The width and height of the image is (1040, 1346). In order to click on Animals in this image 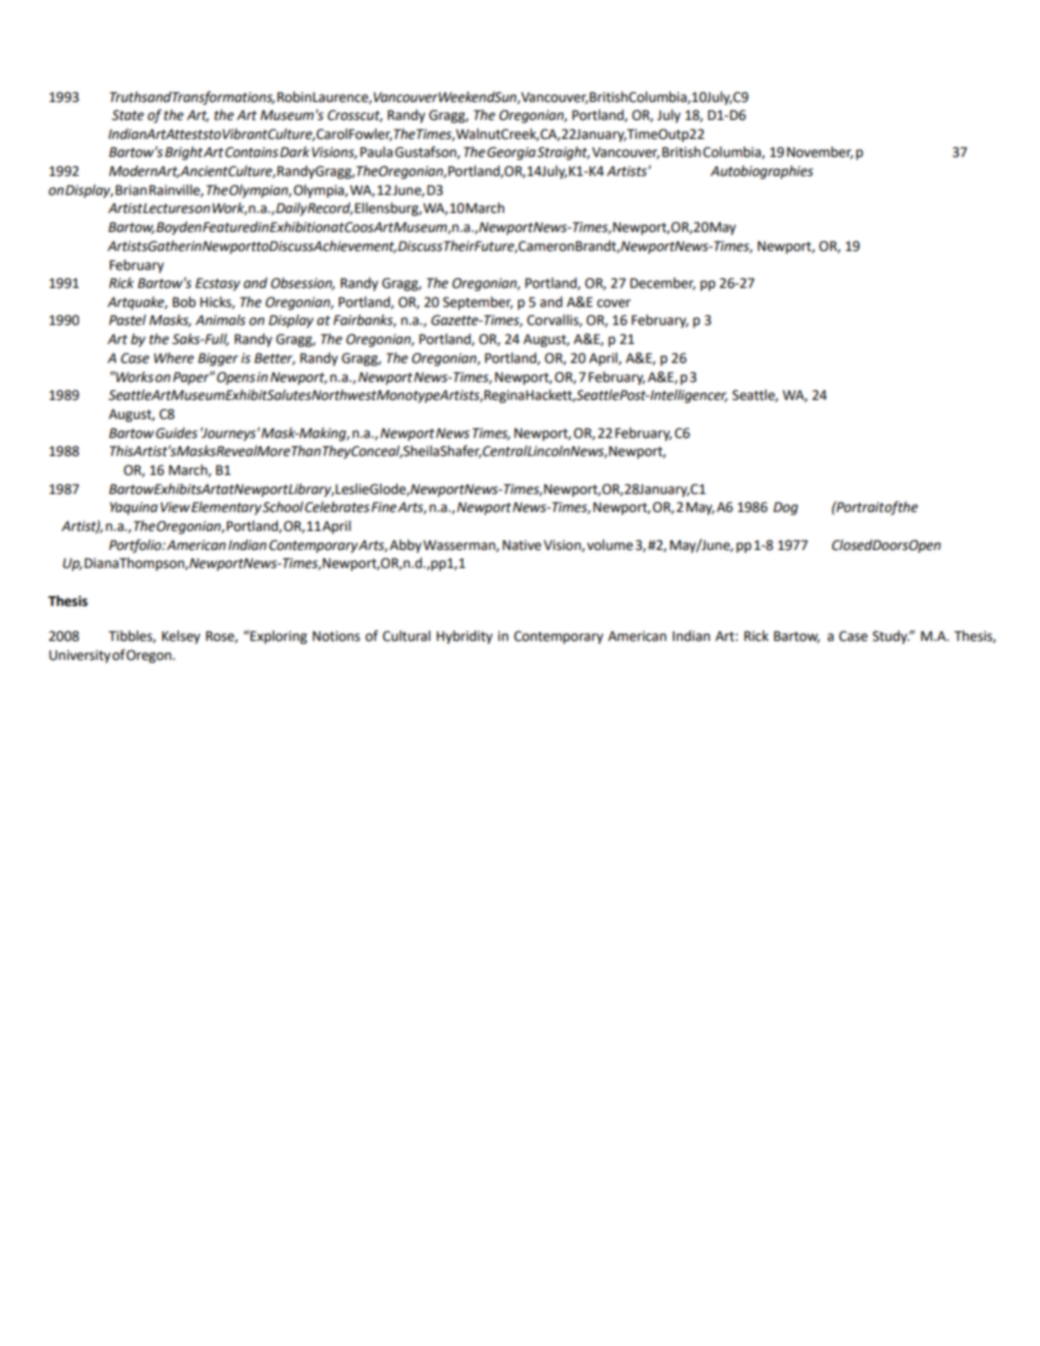, I will do `click(220, 320)`.
